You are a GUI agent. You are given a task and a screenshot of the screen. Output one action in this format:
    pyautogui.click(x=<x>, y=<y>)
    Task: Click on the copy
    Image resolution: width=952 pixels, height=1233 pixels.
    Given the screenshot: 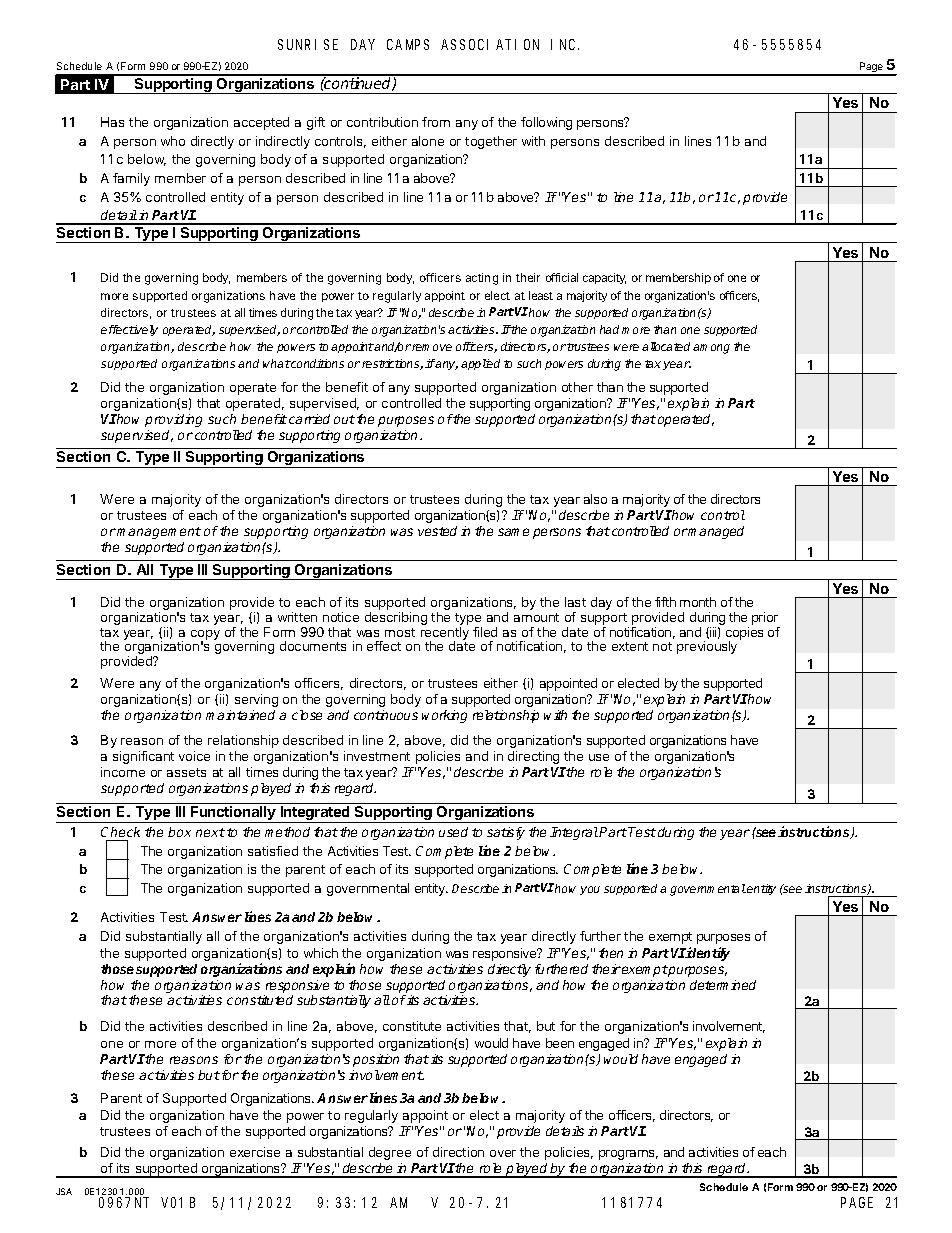 What is the action you would take?
    pyautogui.click(x=205, y=636)
